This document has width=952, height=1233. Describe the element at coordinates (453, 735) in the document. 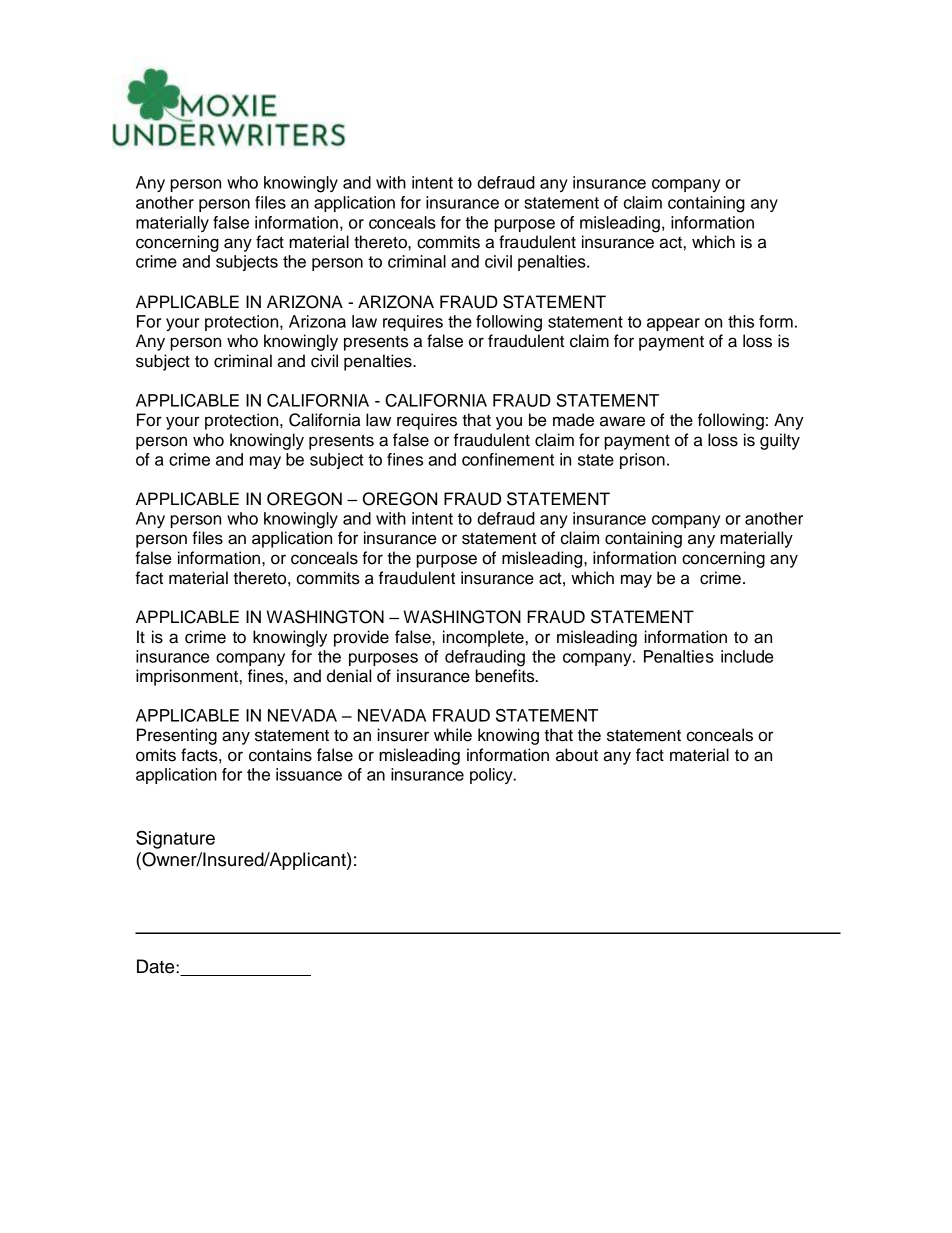

I see `while` at that location.
